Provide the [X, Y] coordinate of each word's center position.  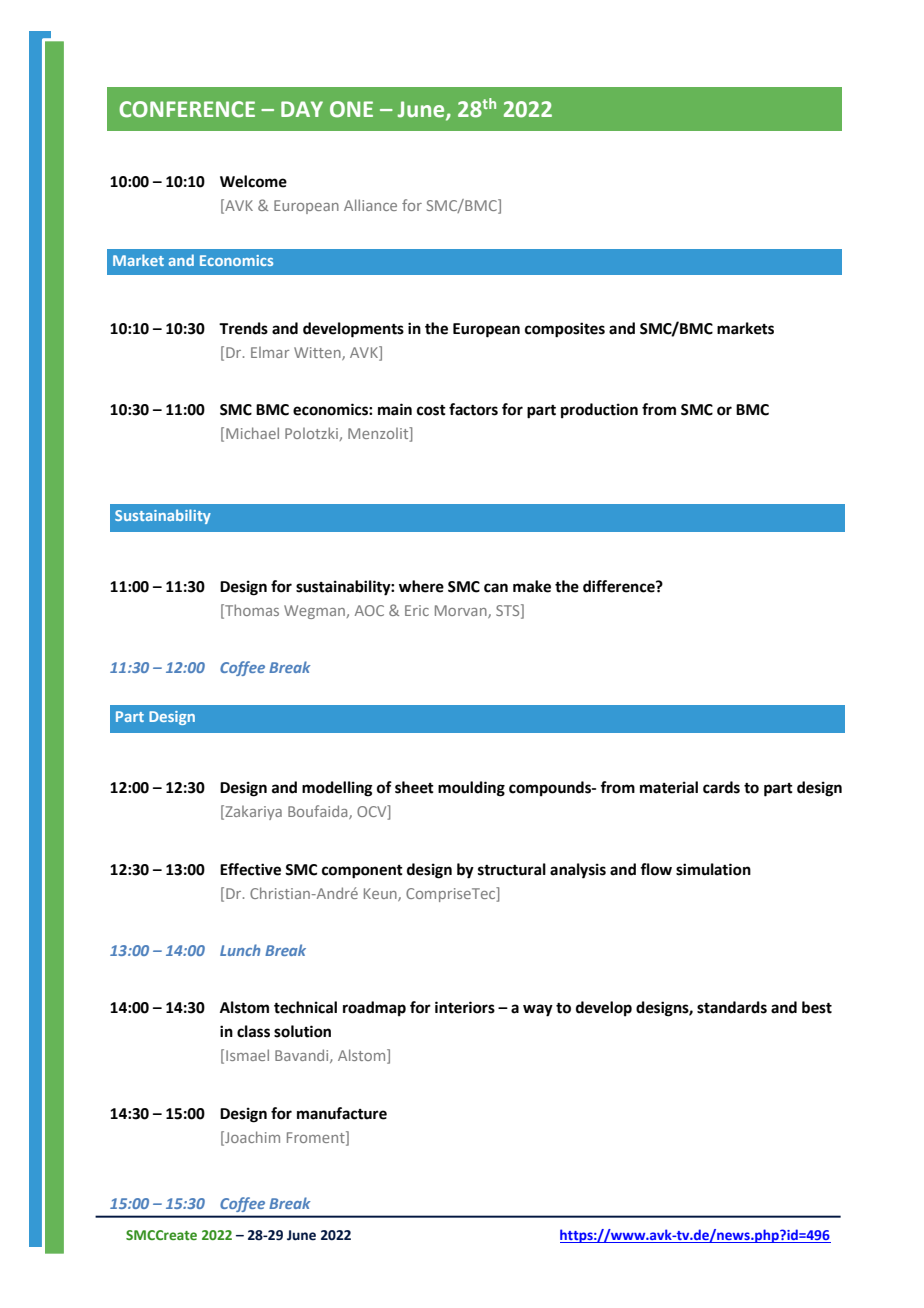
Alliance [370, 205]
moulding [471, 789]
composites [565, 330]
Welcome [253, 181]
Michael [252, 433]
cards [721, 787]
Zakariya [252, 812]
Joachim [251, 1138]
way [538, 1010]
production [599, 411]
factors [473, 409]
